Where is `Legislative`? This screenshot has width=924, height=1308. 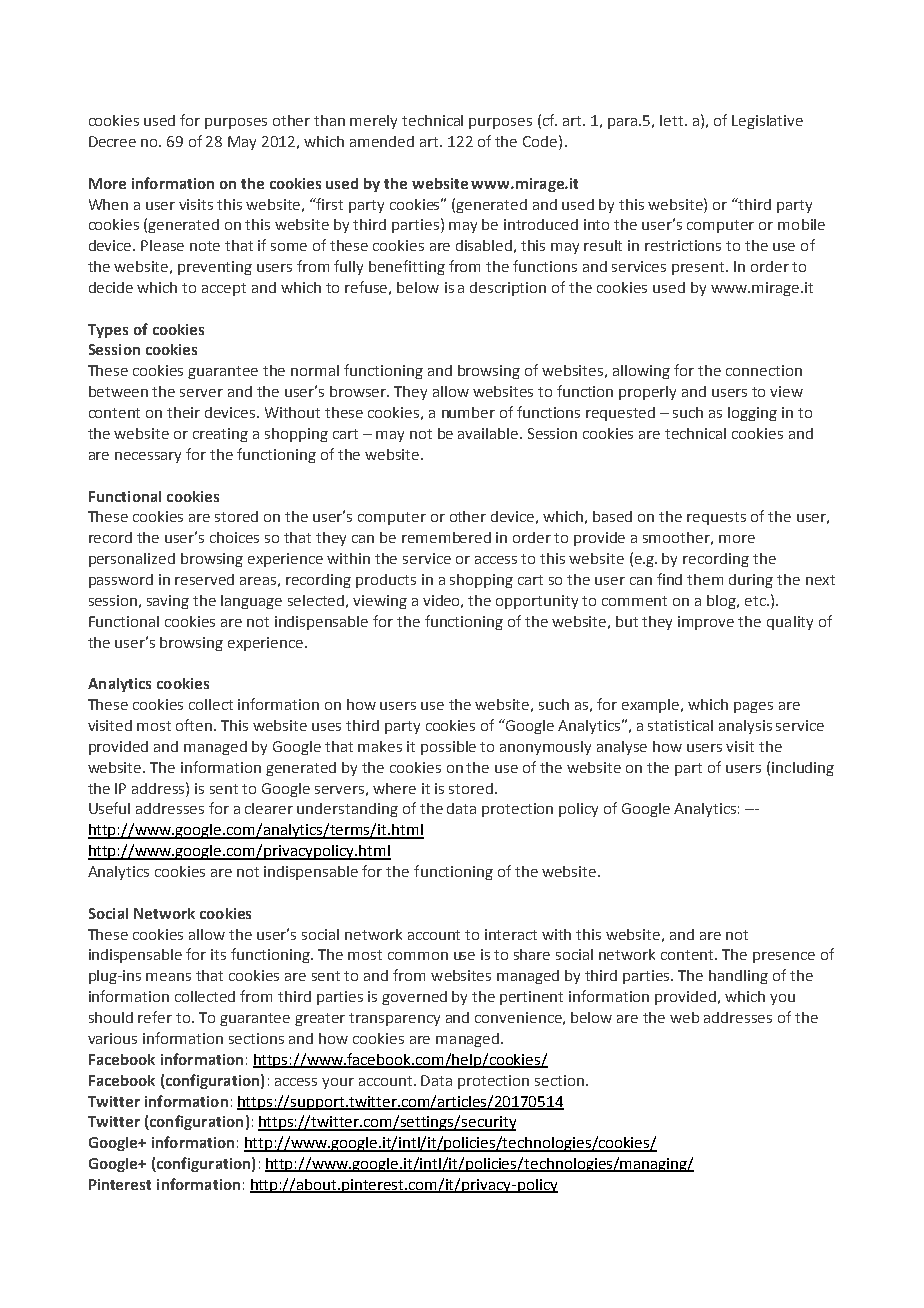
Legislative is located at coordinates (767, 122).
